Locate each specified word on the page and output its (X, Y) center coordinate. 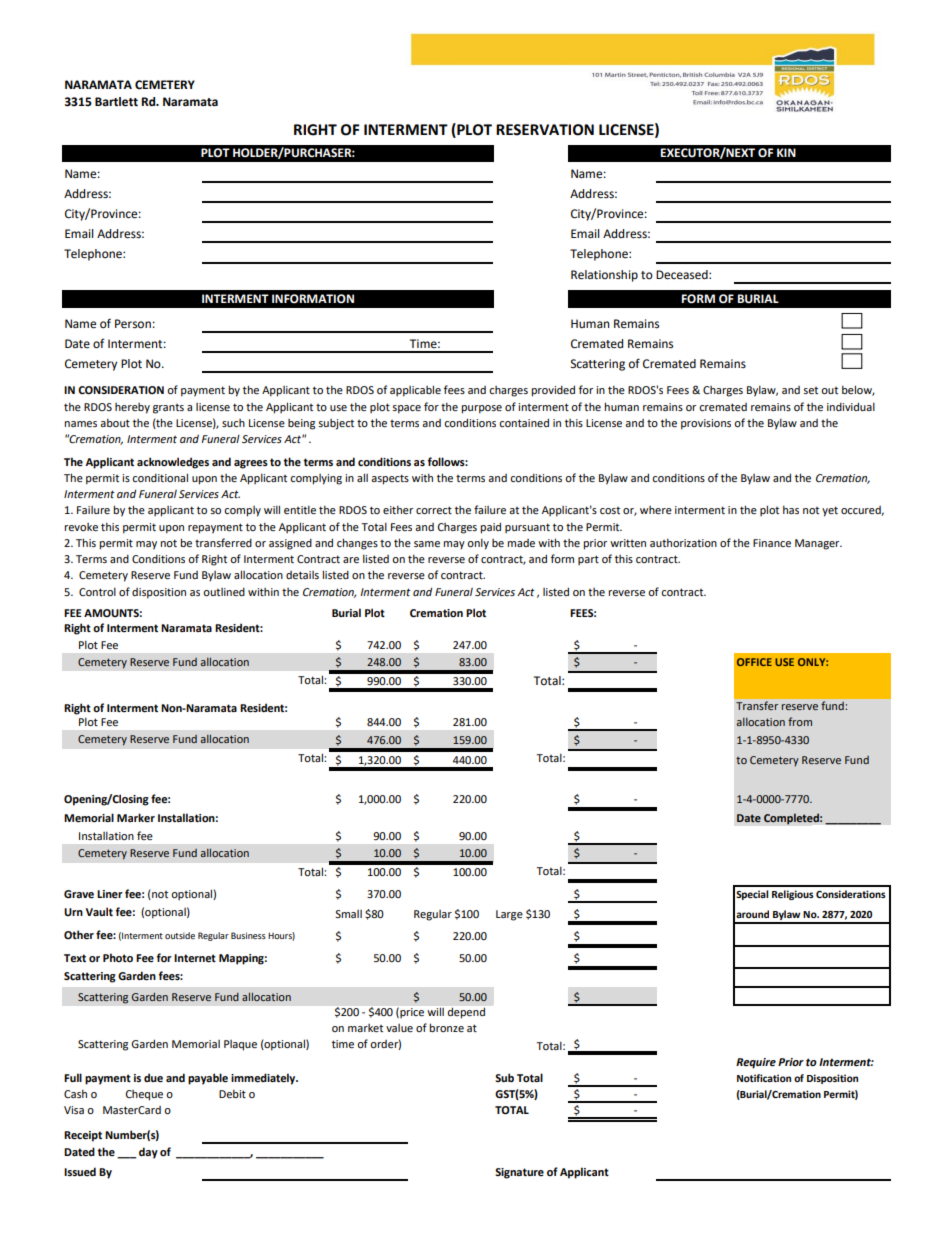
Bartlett (116, 102)
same (427, 544)
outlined (224, 591)
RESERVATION (545, 130)
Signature (519, 1173)
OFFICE (754, 662)
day (148, 1153)
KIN (786, 152)
